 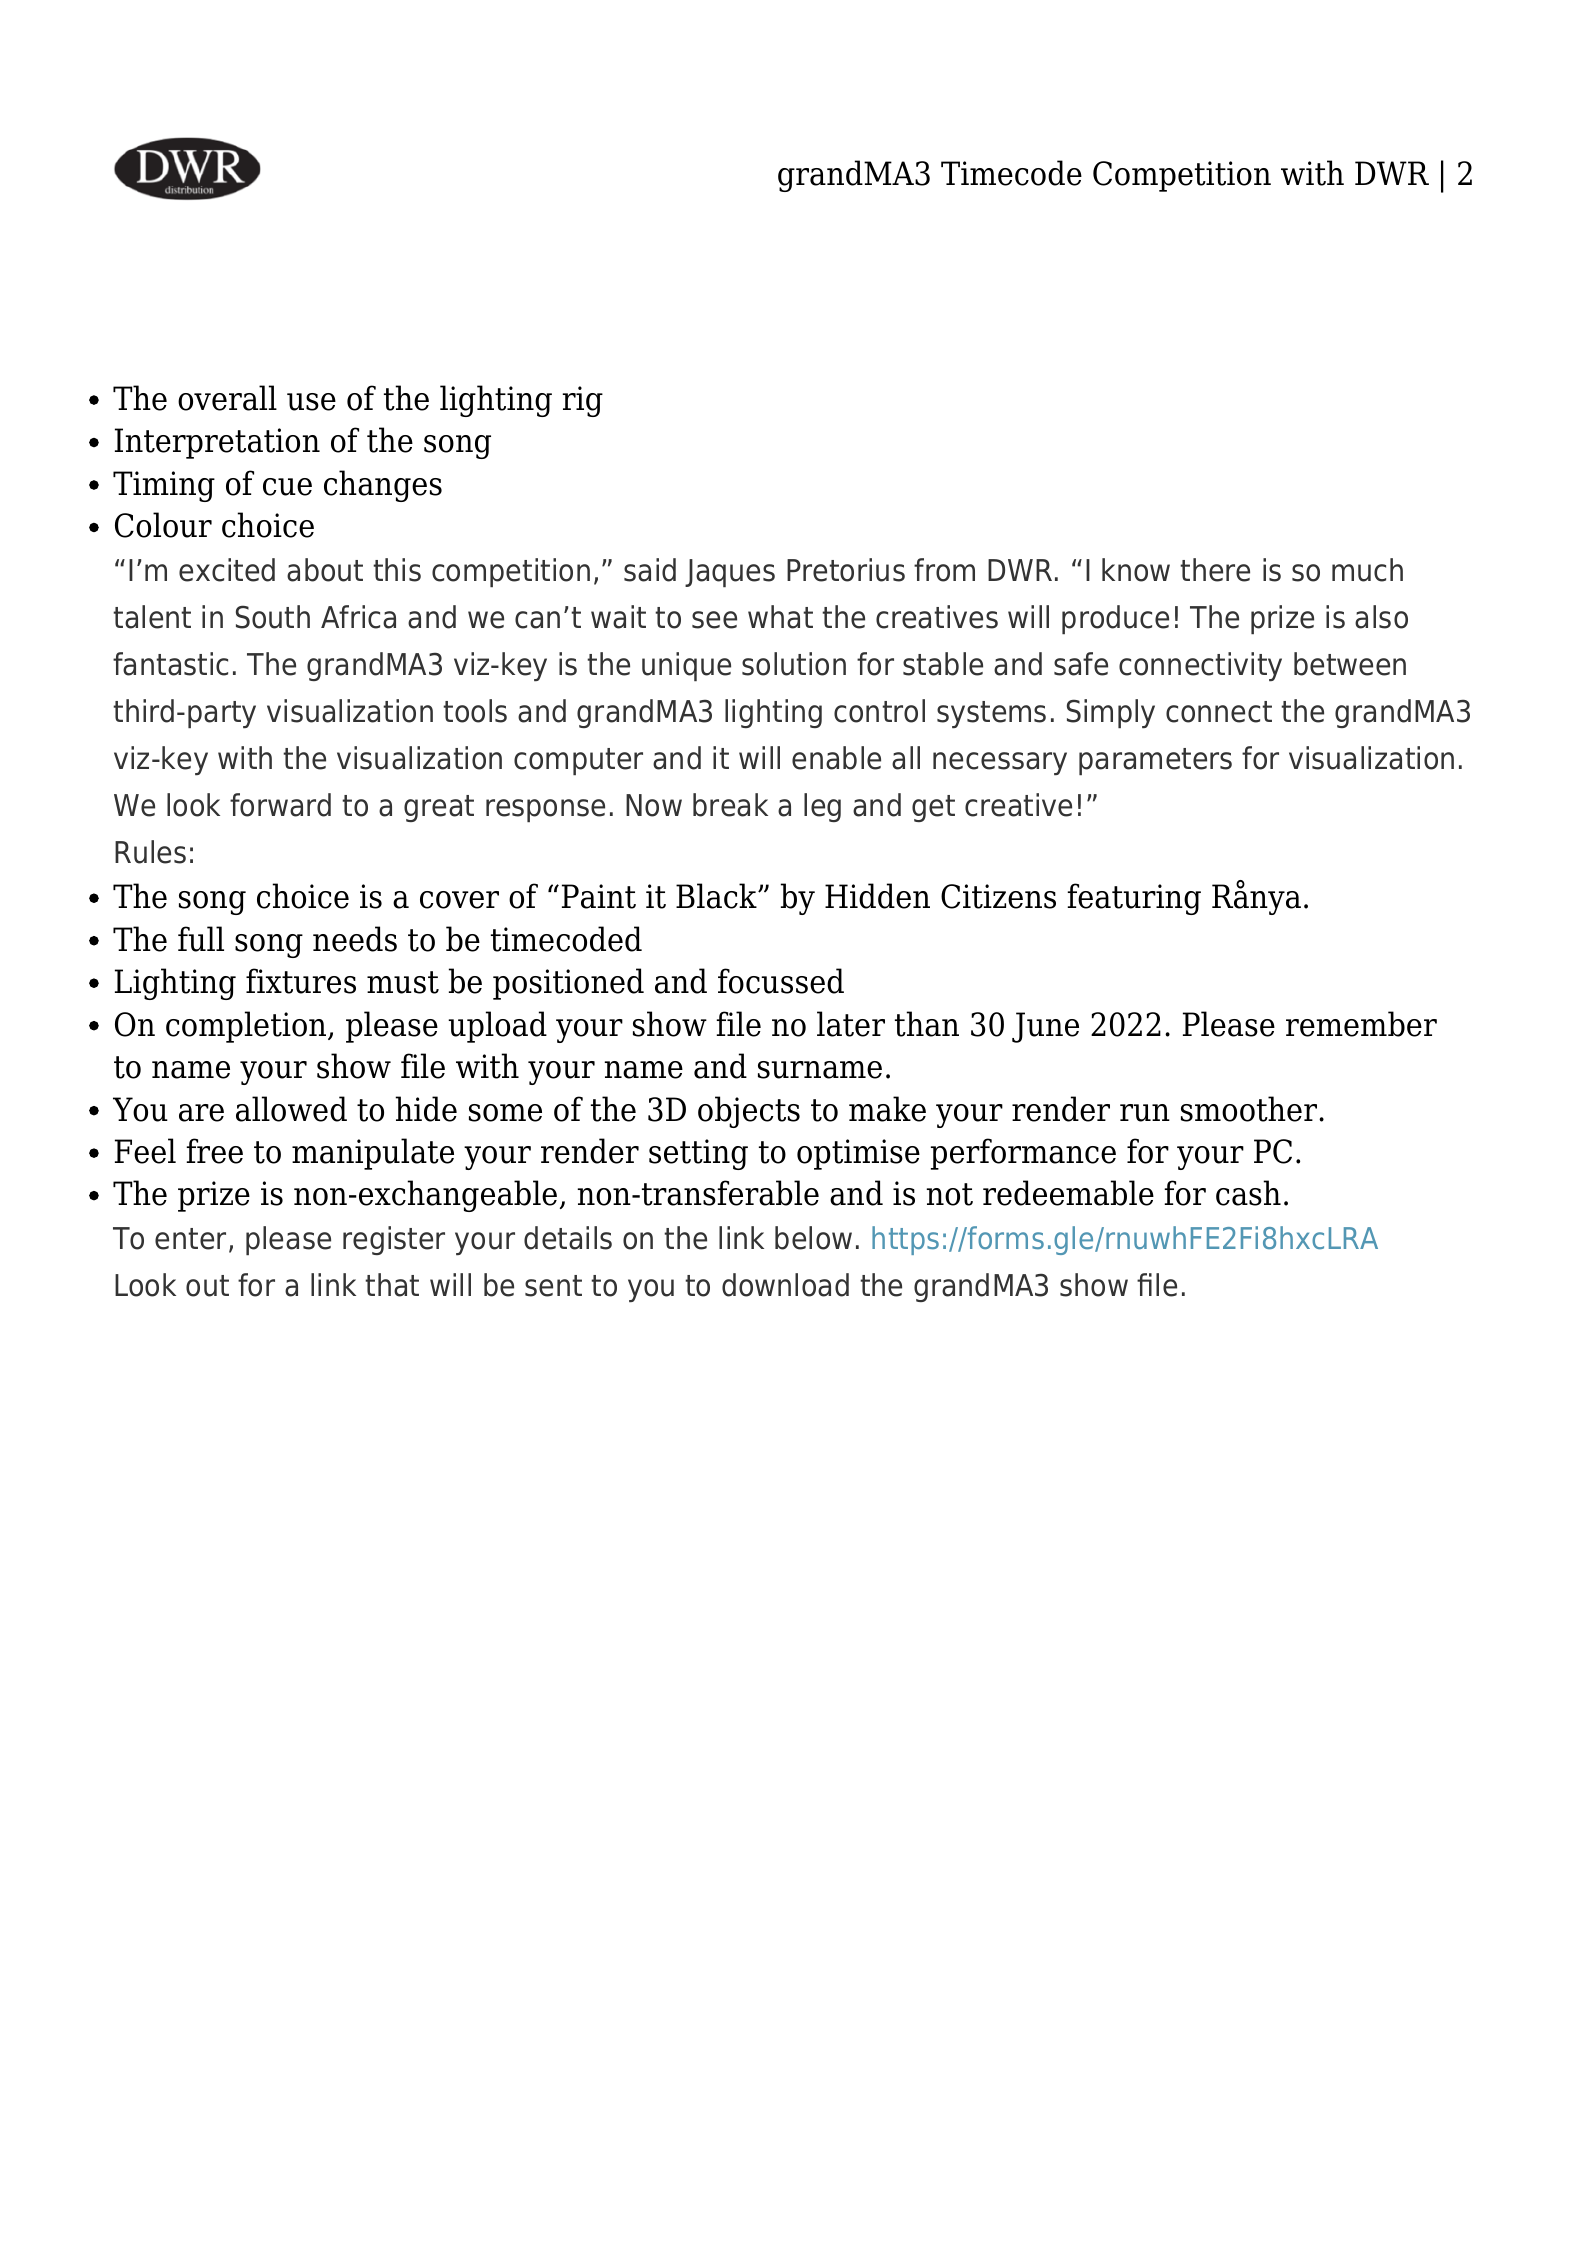 I want to click on break, so click(x=730, y=805).
